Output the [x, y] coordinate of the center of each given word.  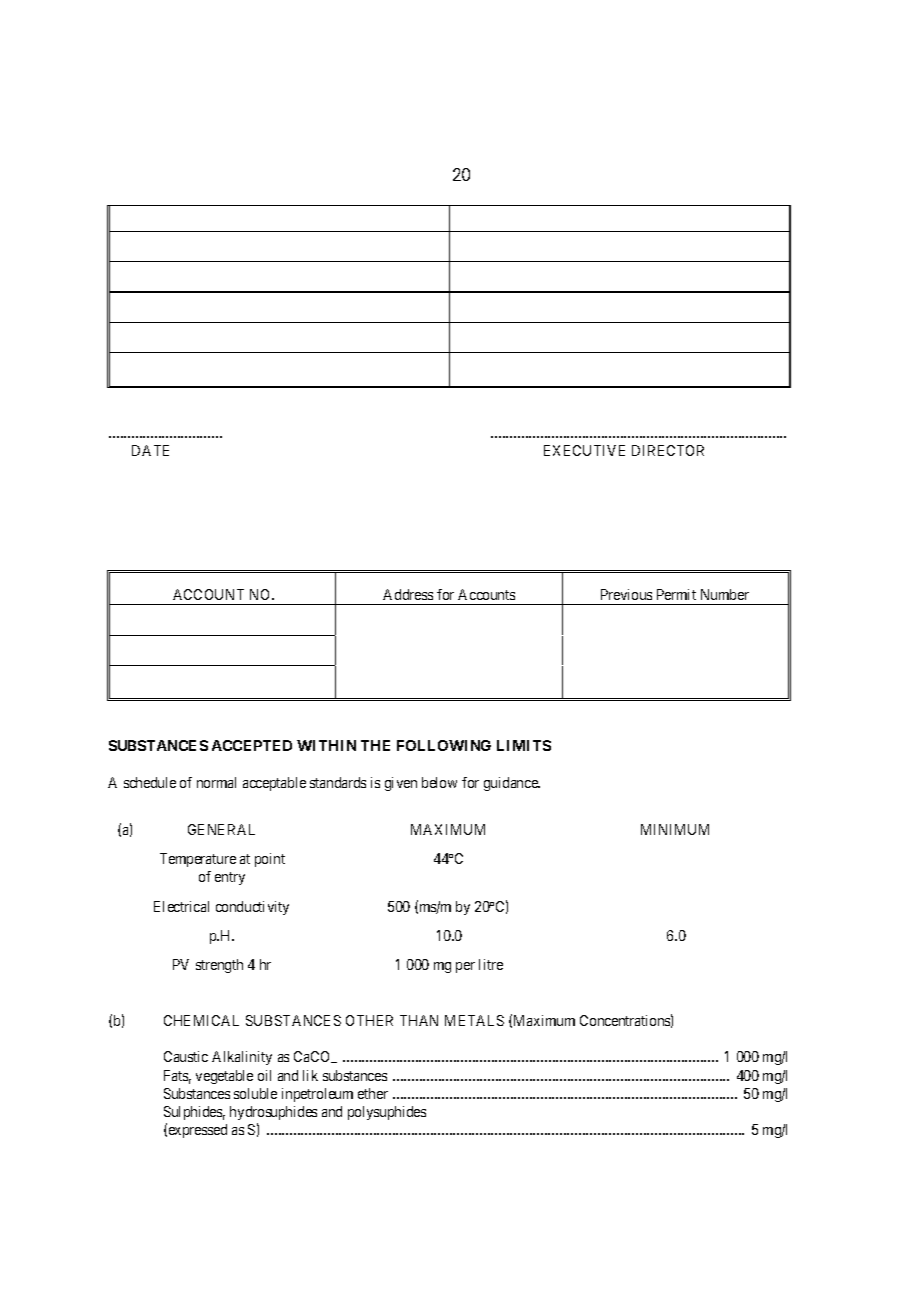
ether [373, 1093]
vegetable [224, 1077]
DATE [150, 450]
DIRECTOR [668, 450]
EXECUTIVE [584, 450]
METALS [474, 1020]
